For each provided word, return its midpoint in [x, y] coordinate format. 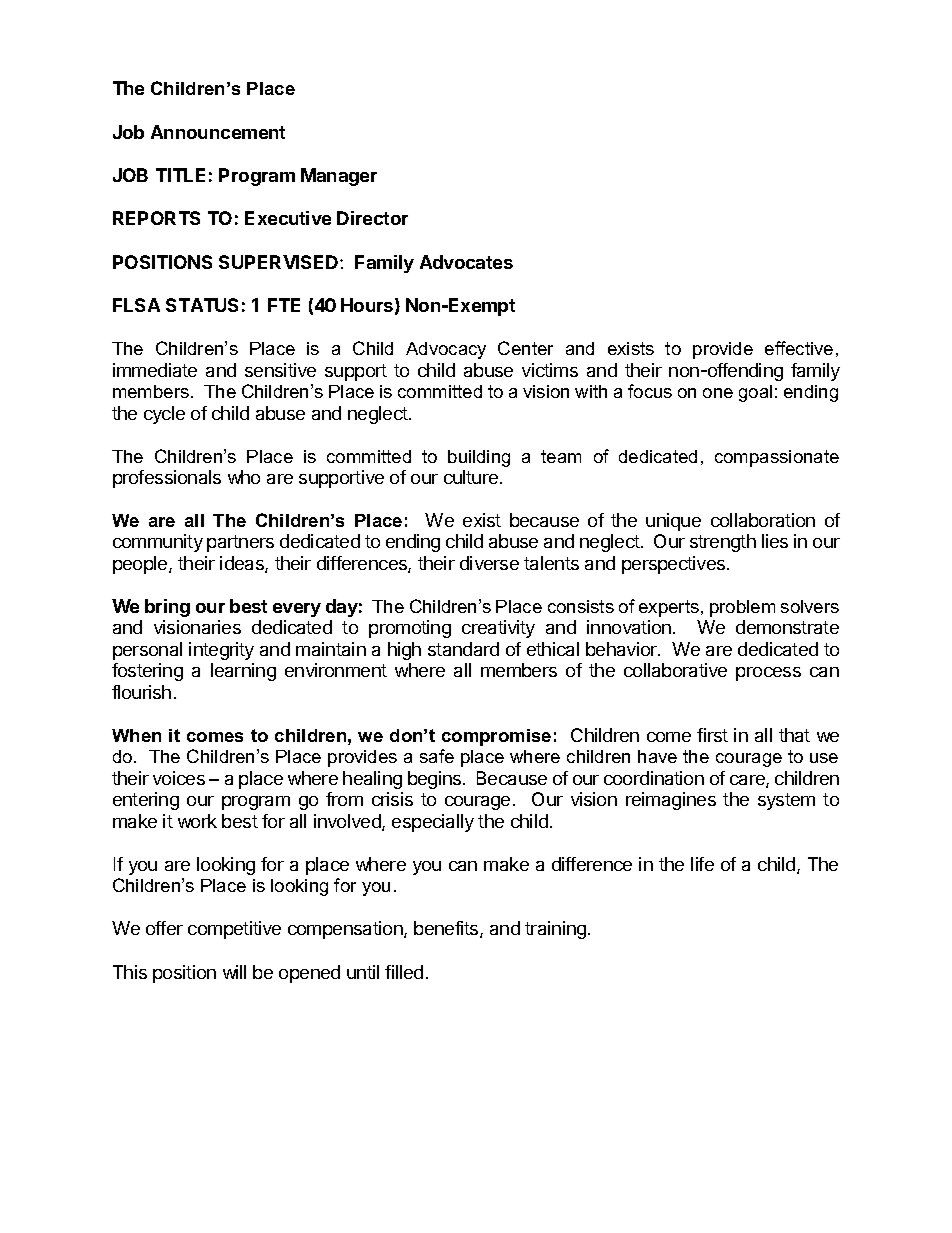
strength [723, 543]
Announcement [218, 132]
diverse [489, 563]
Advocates [466, 262]
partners [240, 543]
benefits [447, 929]
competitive [234, 930]
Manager [339, 177]
